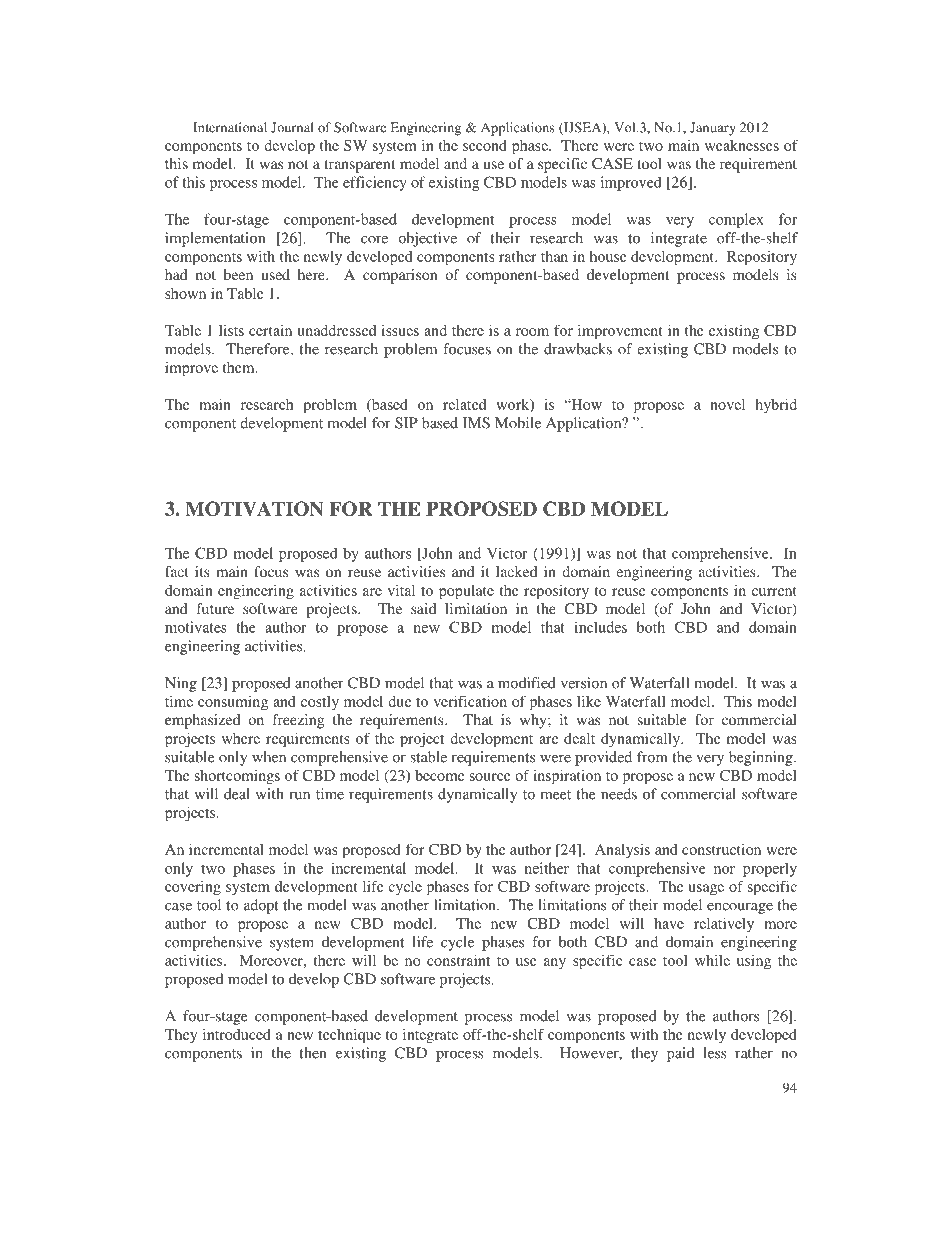  I want to click on MOTIVATION, so click(254, 508).
